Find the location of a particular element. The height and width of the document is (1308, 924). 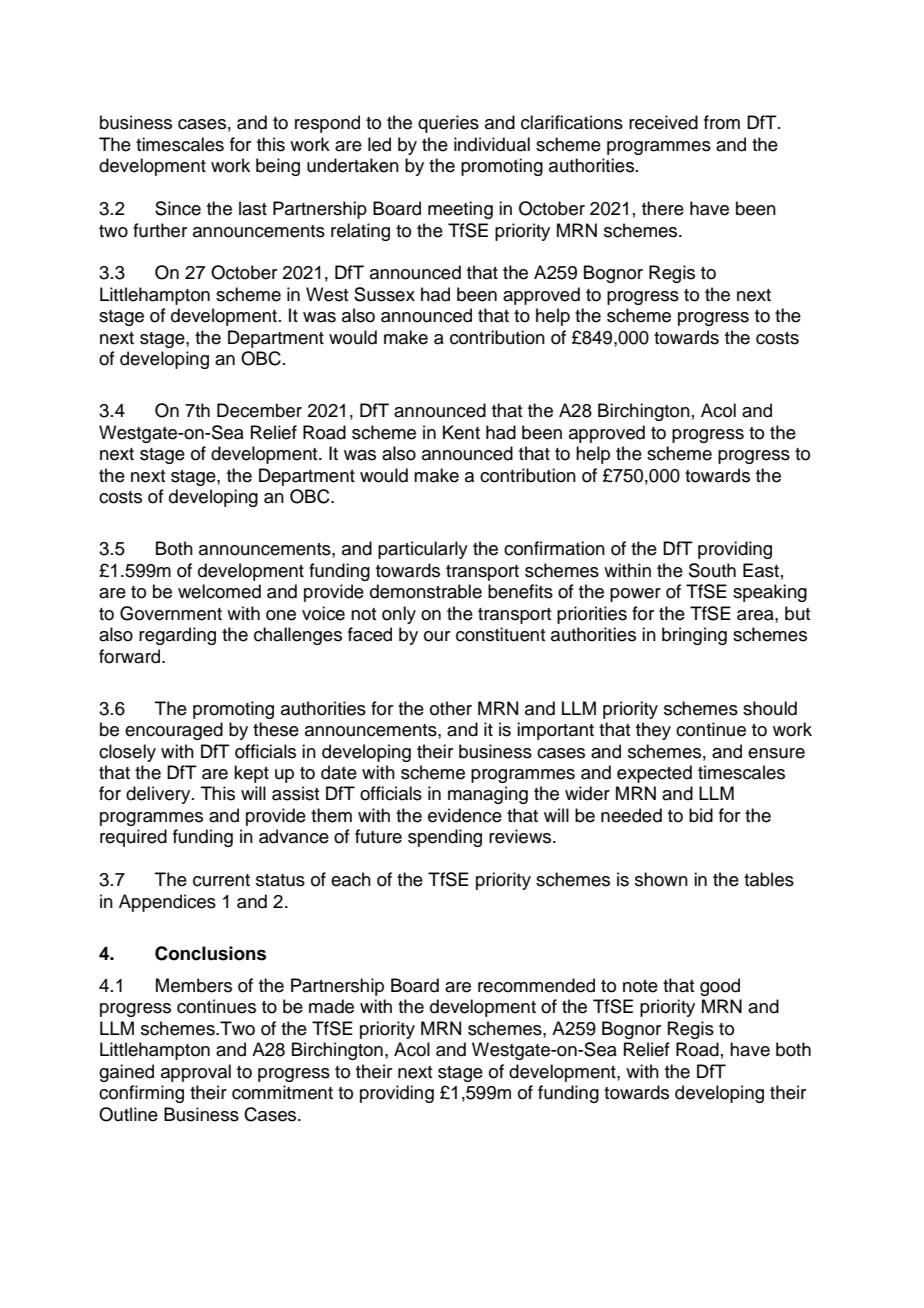

they is located at coordinates (653, 731).
